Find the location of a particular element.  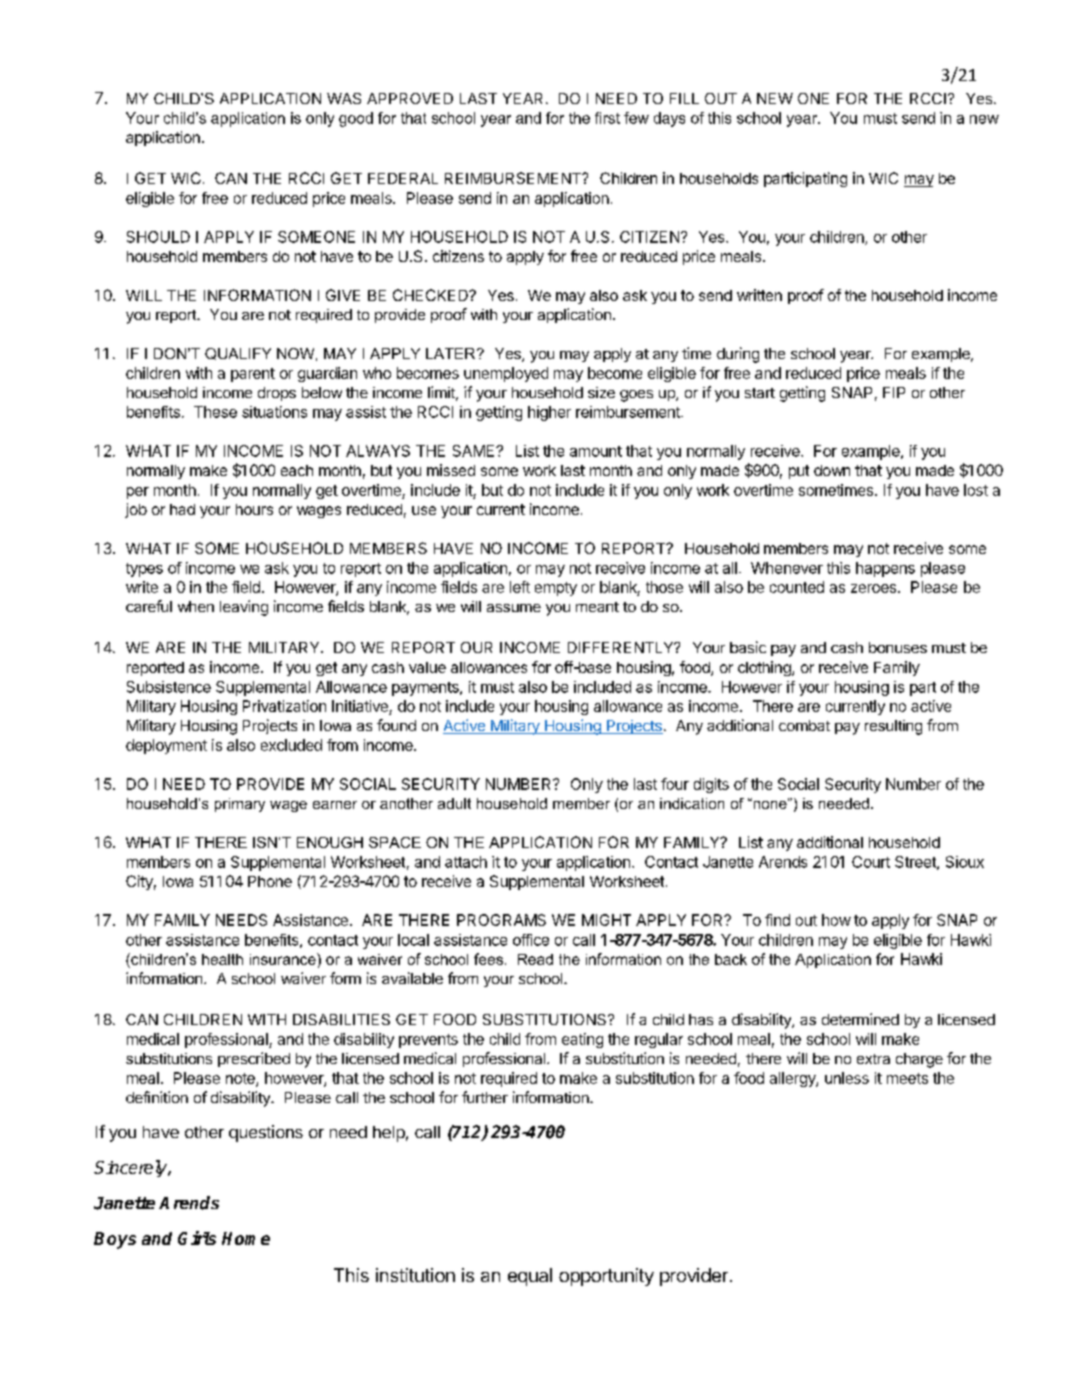

Subsistence is located at coordinates (169, 687).
